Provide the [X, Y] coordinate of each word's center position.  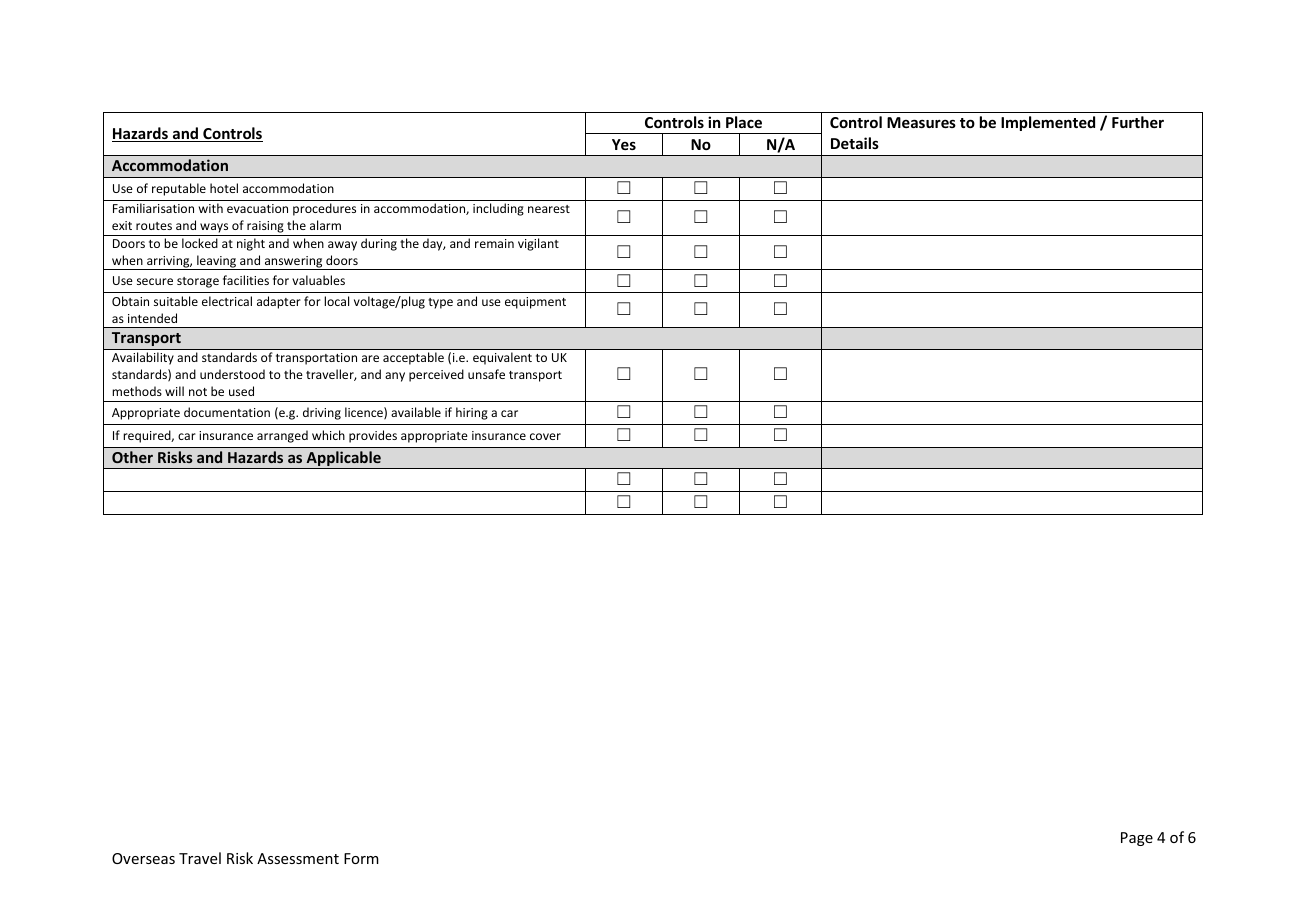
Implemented [1048, 123]
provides [373, 436]
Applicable [343, 460]
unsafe [486, 374]
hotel [224, 188]
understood [232, 374]
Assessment [298, 858]
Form [361, 858]
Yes [624, 144]
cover [545, 436]
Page [1137, 839]
